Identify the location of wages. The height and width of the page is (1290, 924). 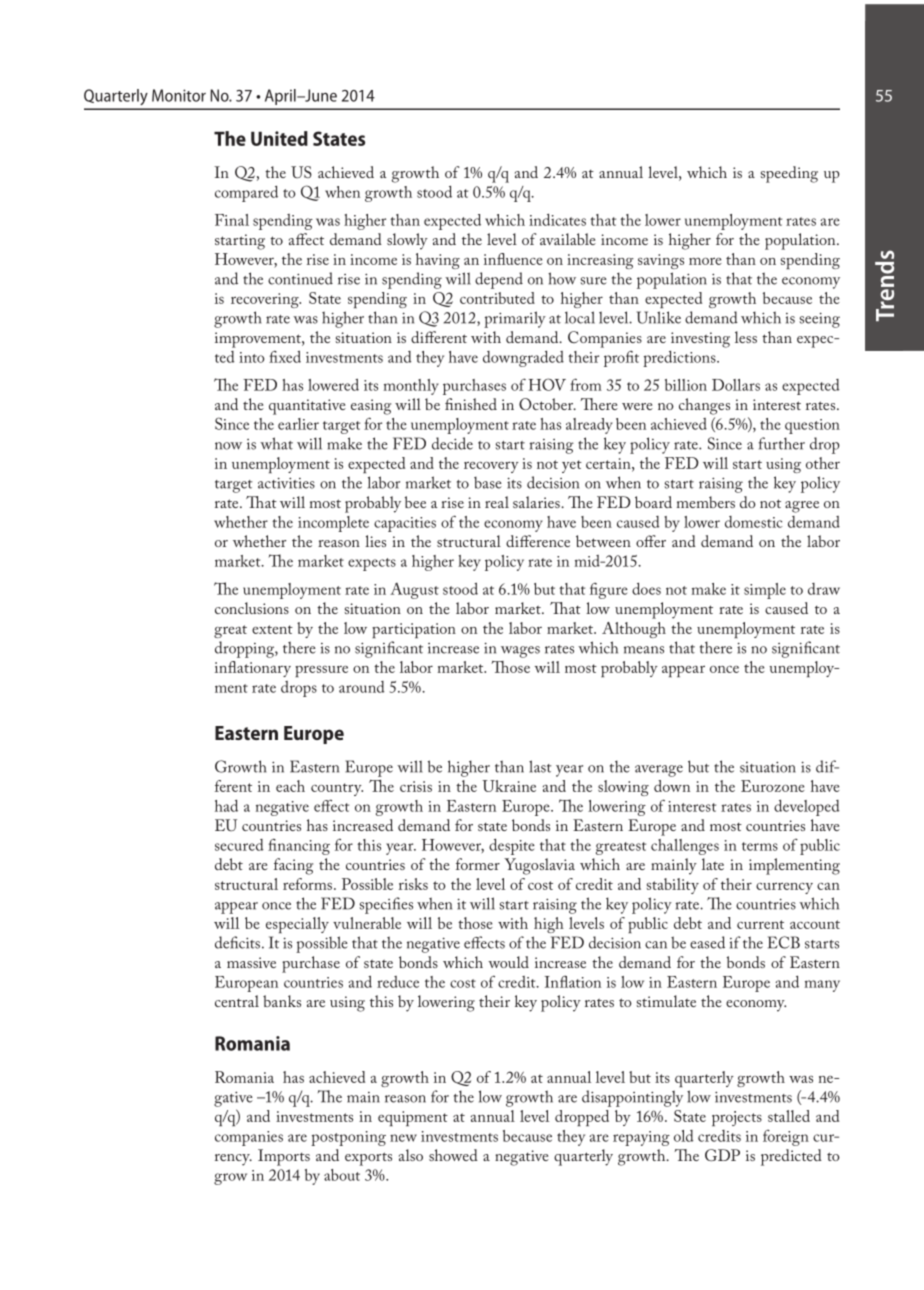
(520, 652).
